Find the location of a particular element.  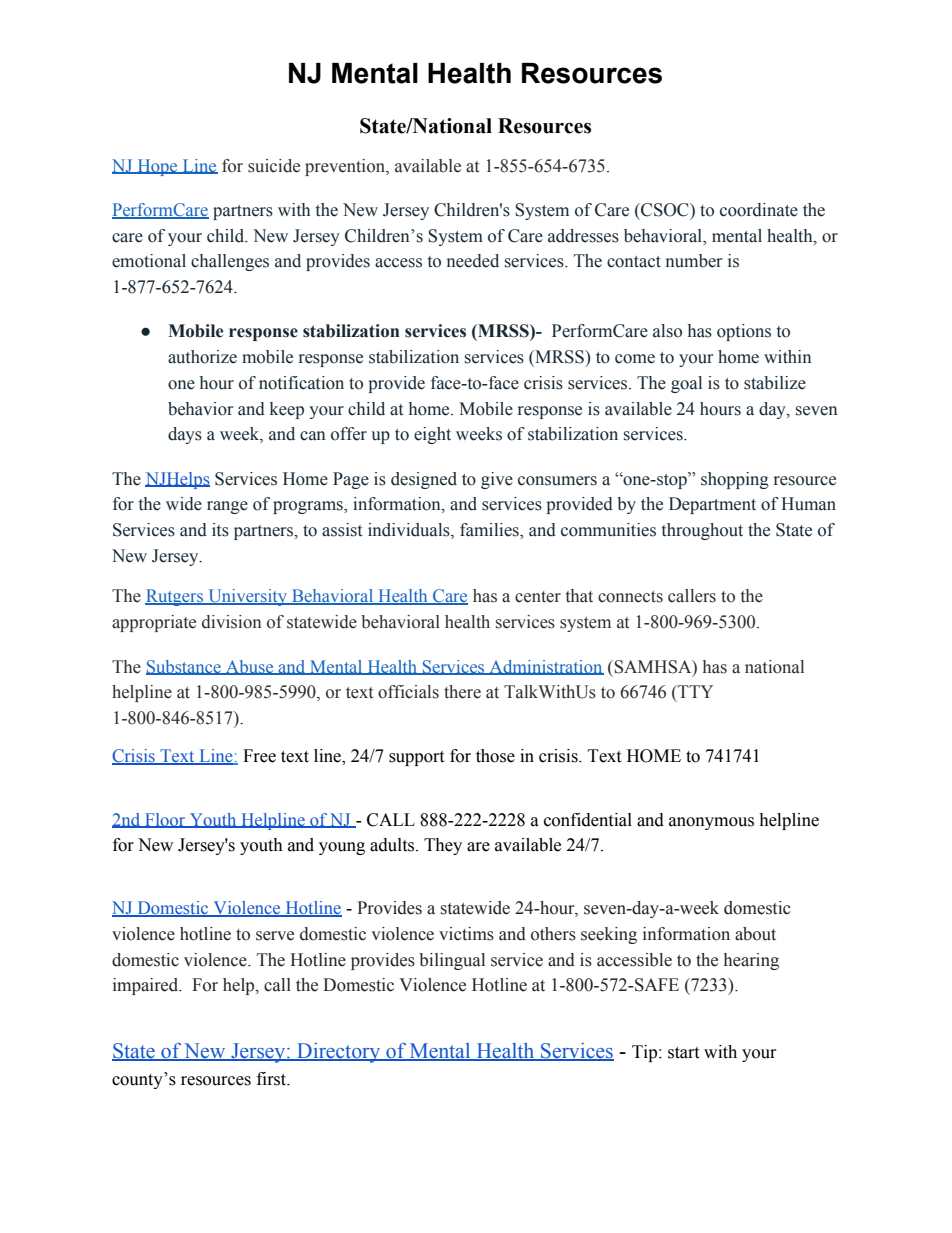

They is located at coordinates (443, 846).
